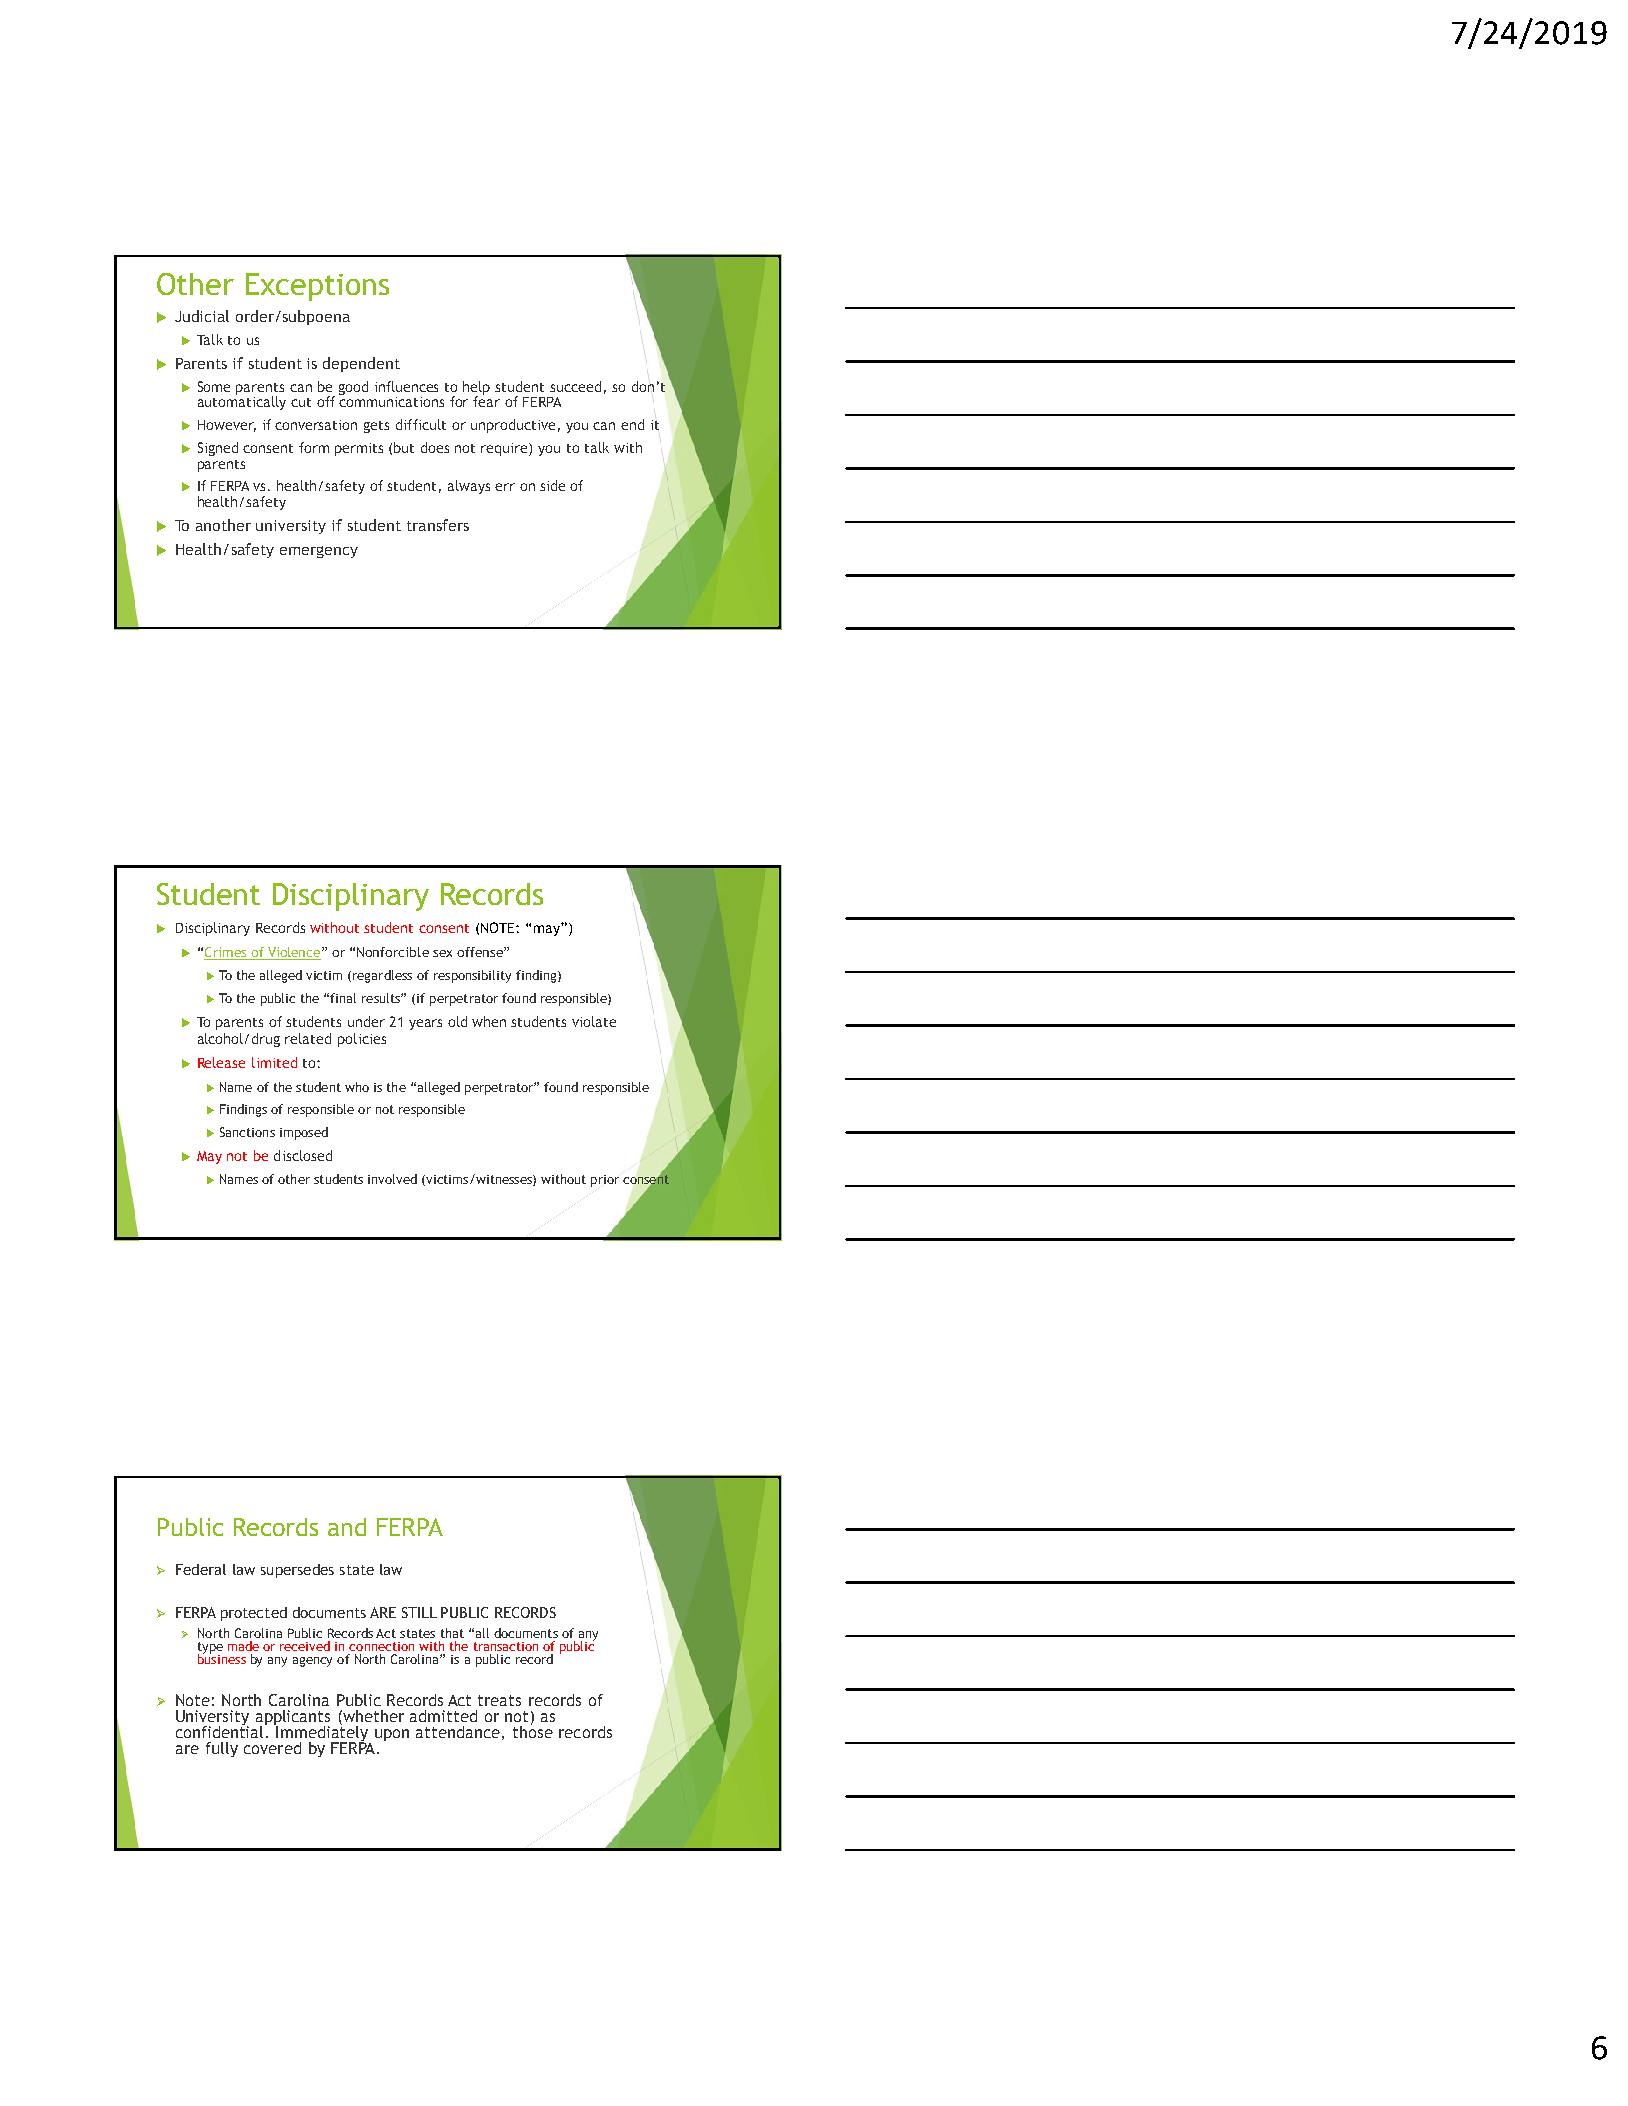 The image size is (1628, 2106). I want to click on limited, so click(274, 1062).
